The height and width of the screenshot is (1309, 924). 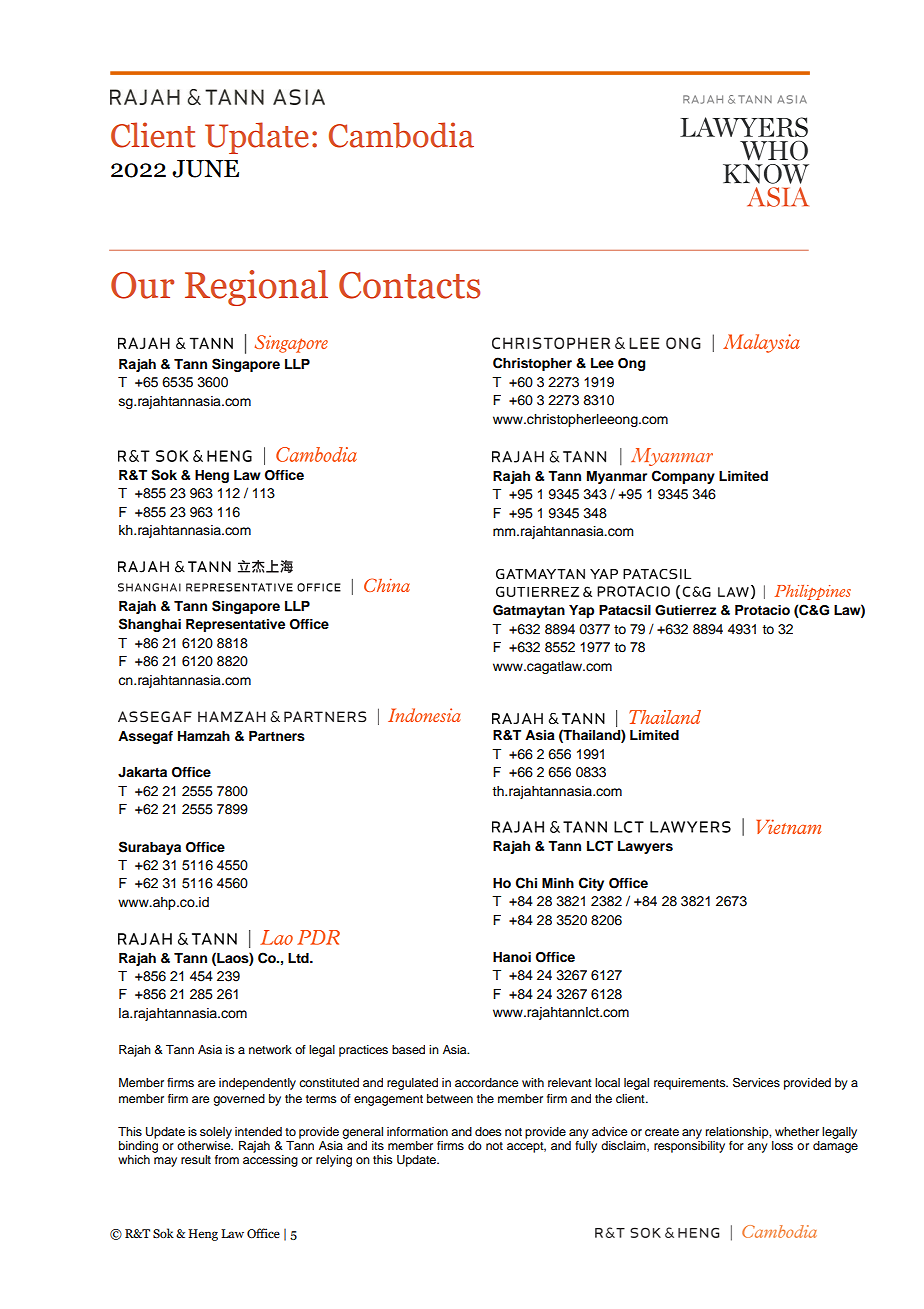 What do you see at coordinates (205, 169) in the screenshot?
I see `JUNE` at bounding box center [205, 169].
